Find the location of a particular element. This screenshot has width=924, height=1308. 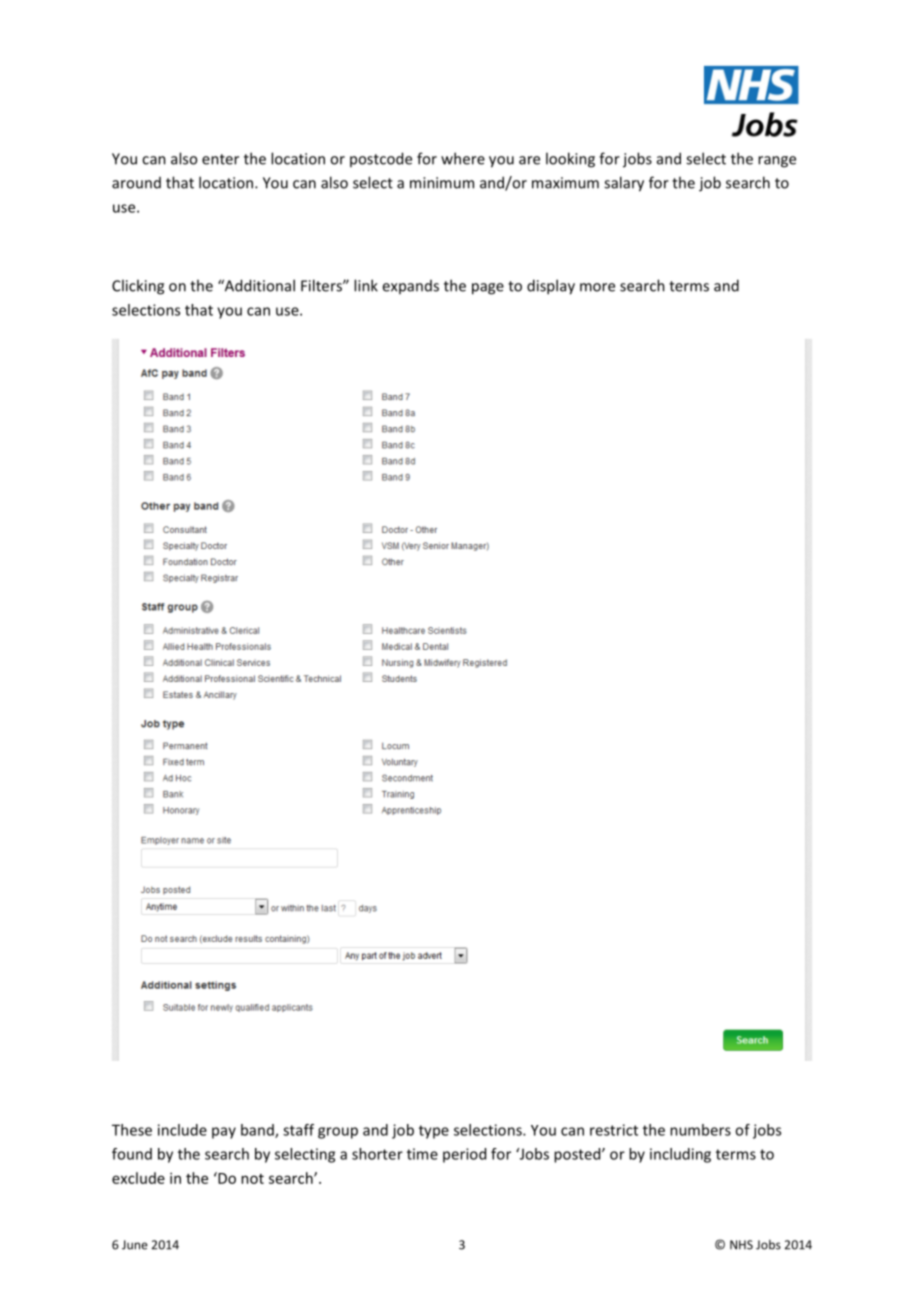

numbers is located at coordinates (700, 1130).
